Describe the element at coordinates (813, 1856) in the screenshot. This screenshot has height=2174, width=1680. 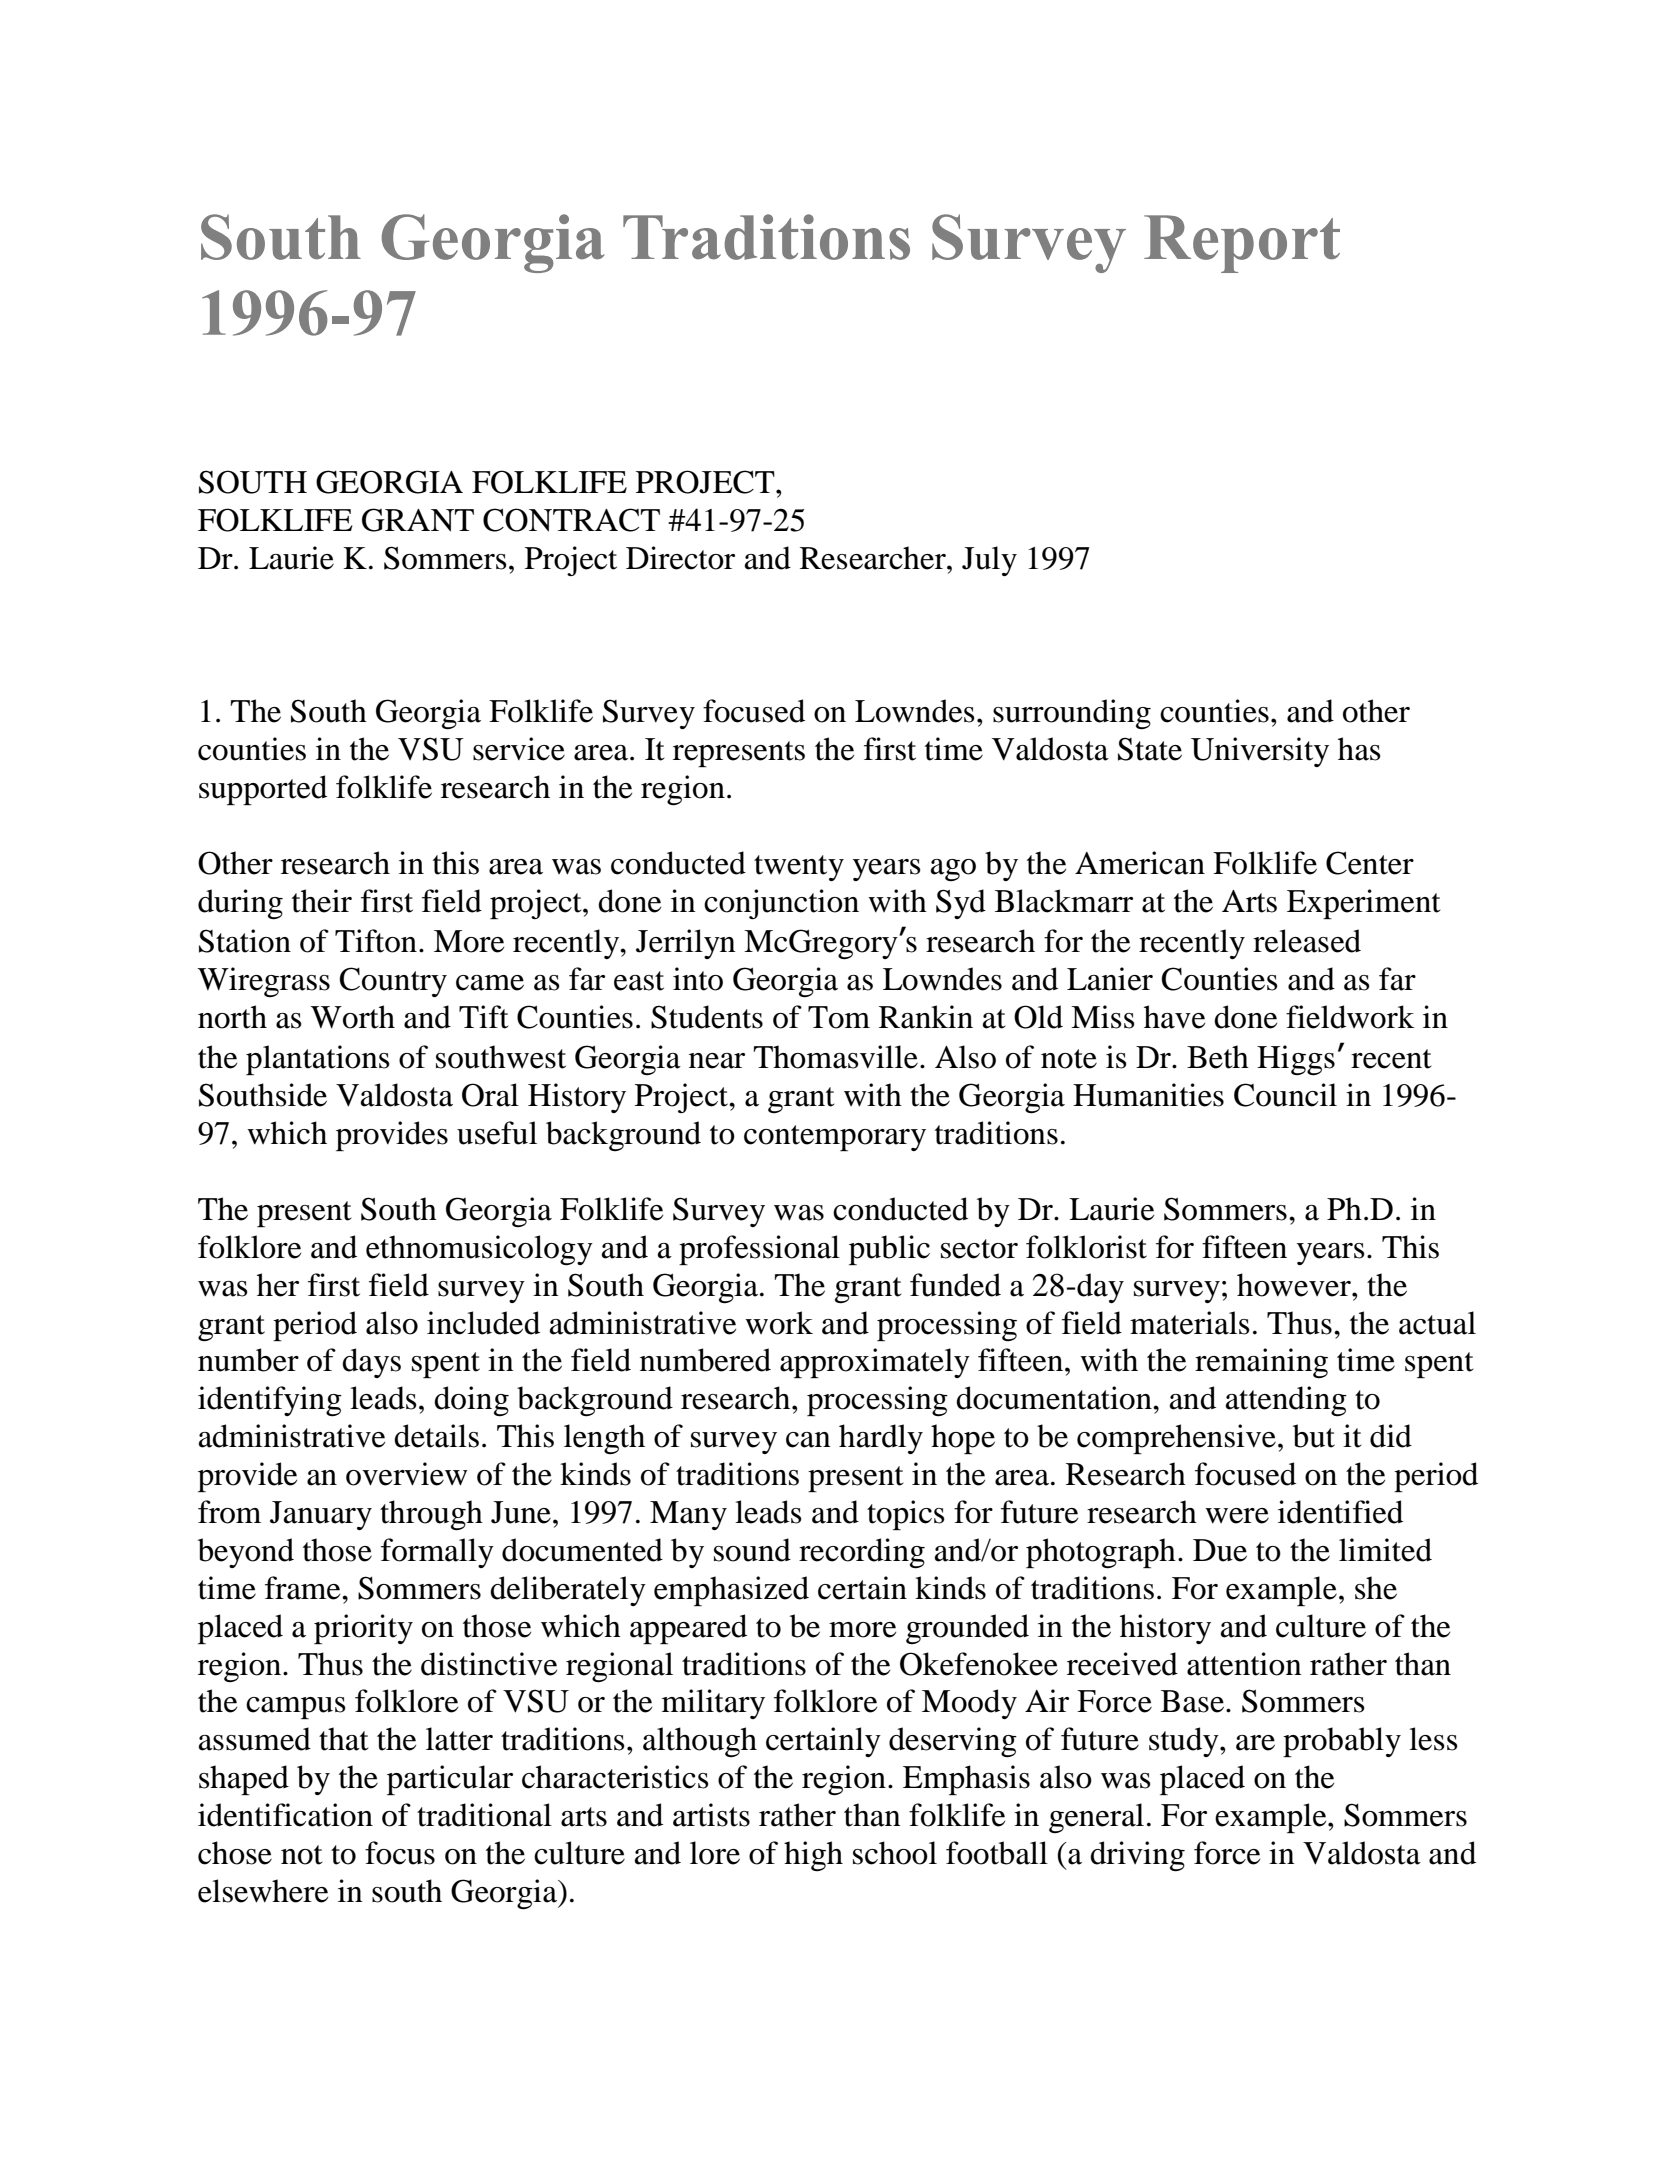
I see `high` at that location.
